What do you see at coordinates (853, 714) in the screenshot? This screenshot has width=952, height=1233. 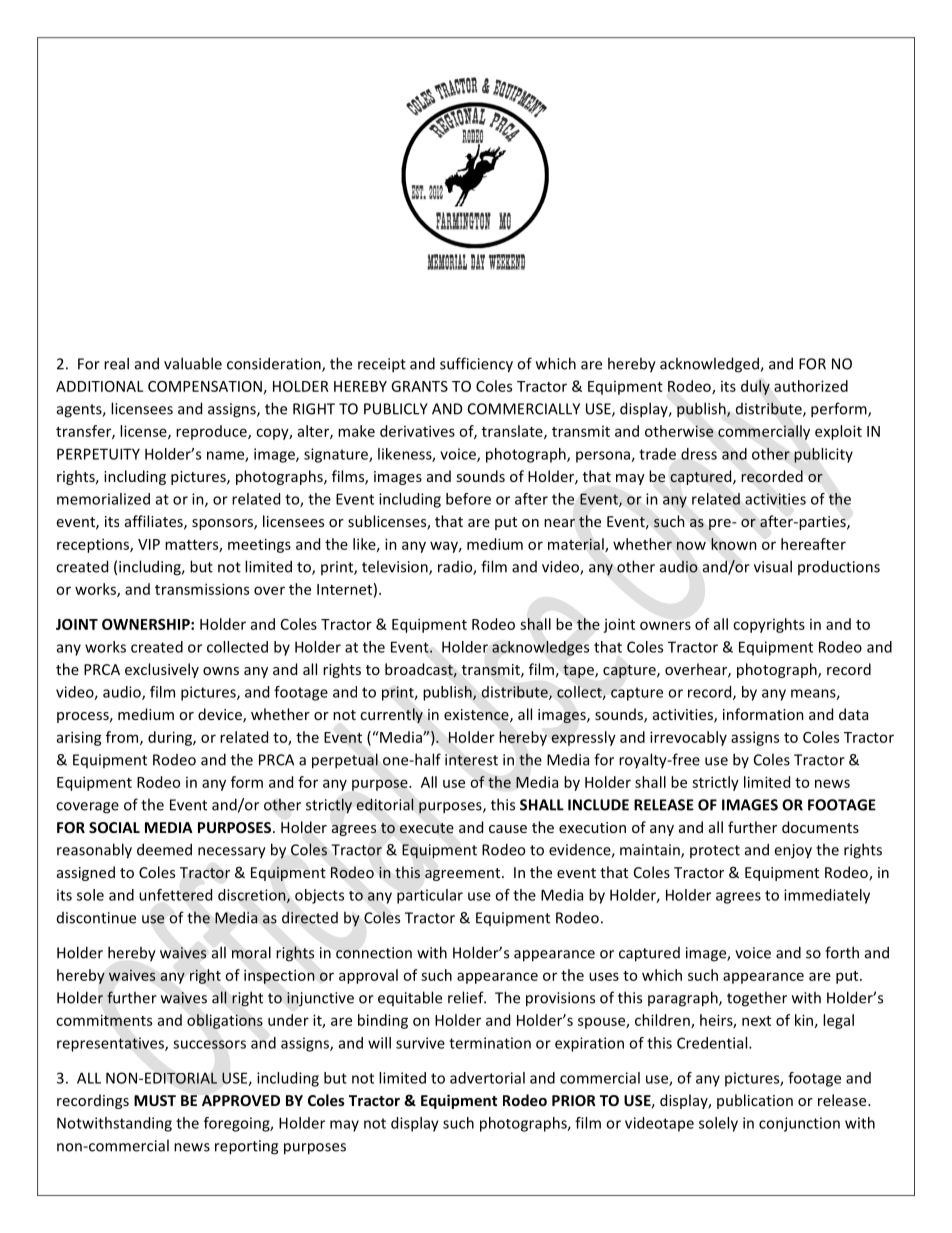 I see `data` at bounding box center [853, 714].
